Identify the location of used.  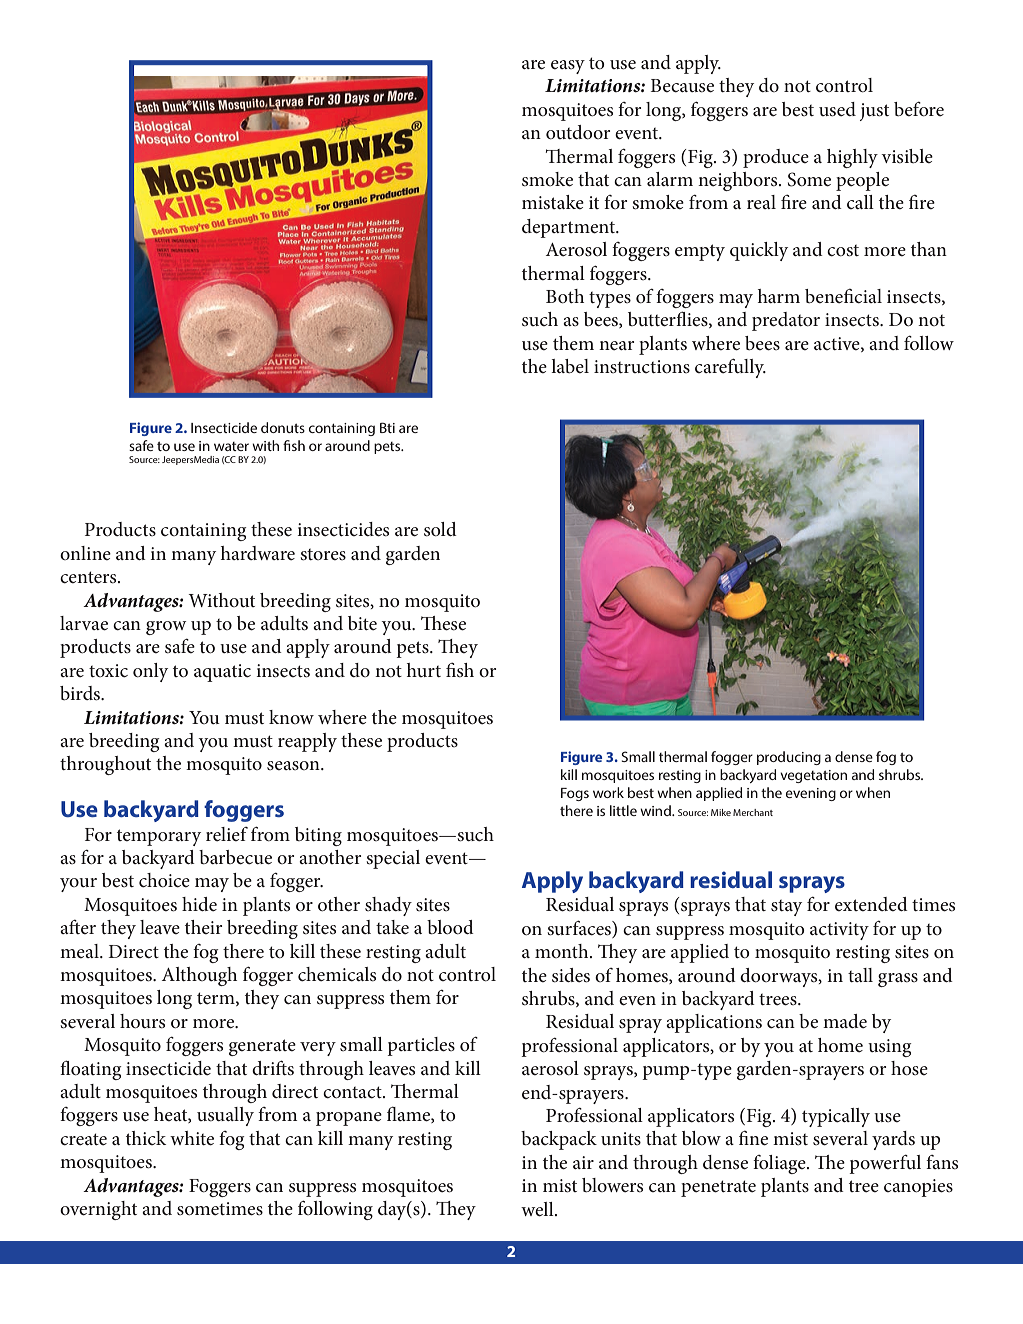
(837, 109).
